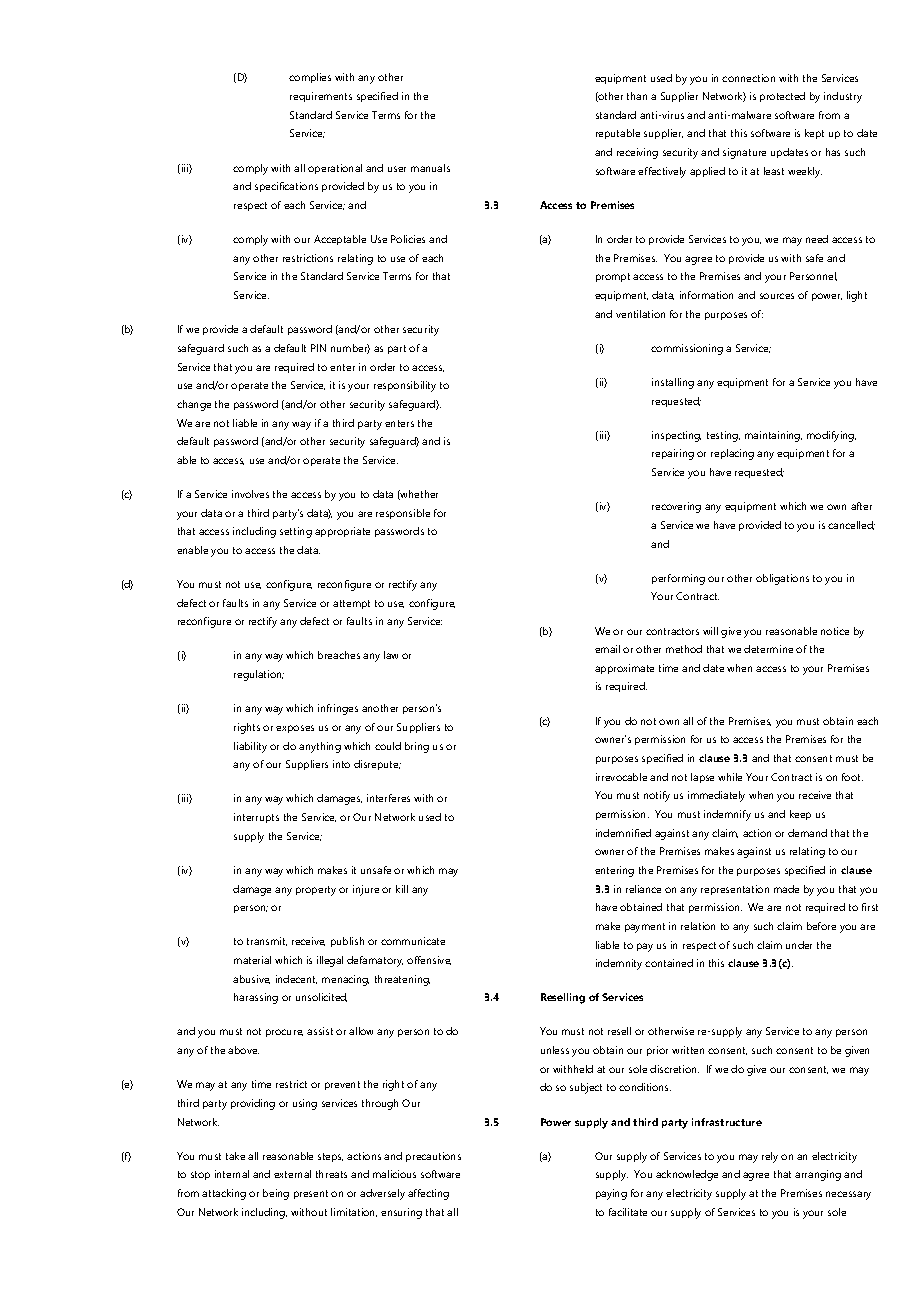  I want to click on regulation, so click(259, 675).
